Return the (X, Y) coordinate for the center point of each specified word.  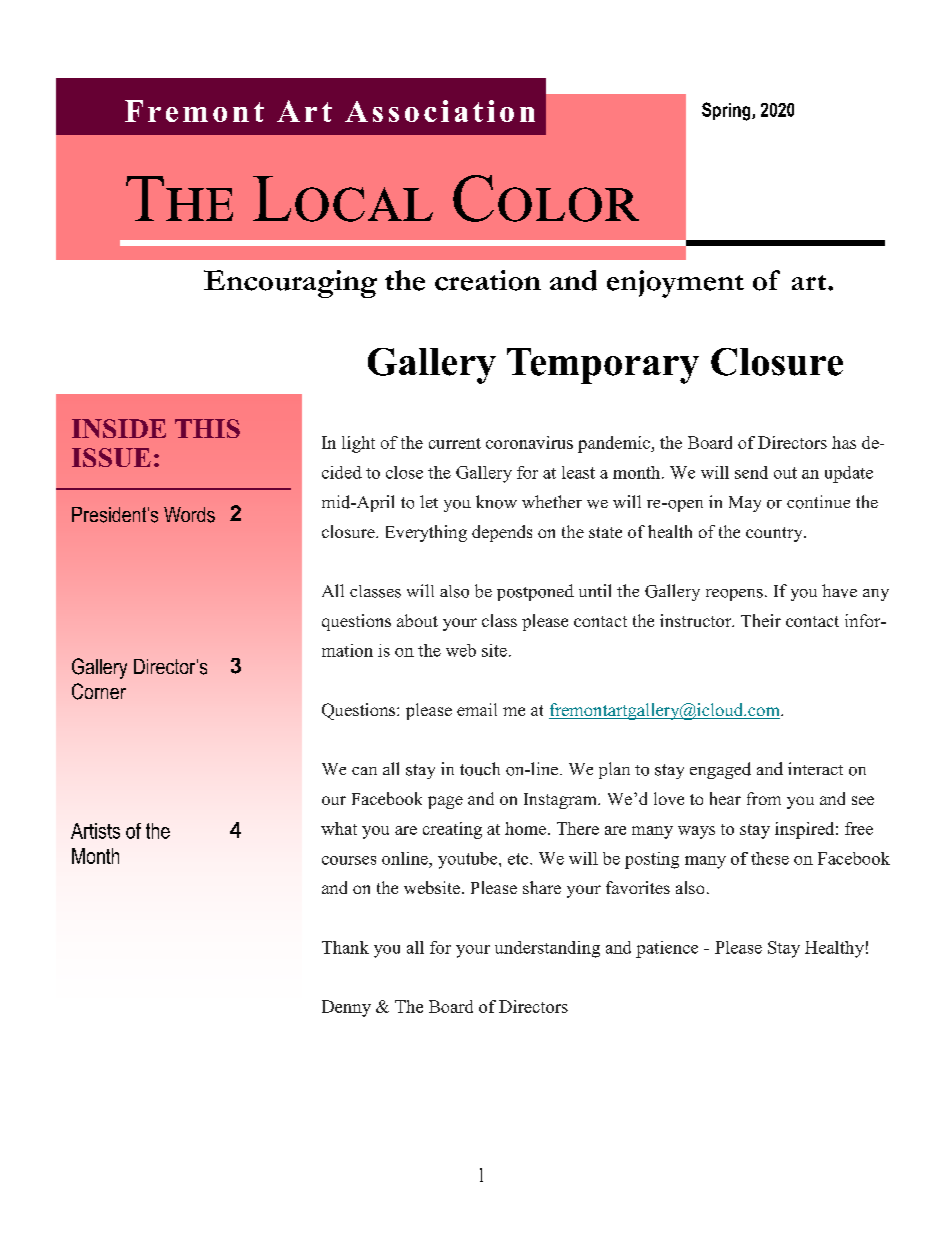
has (844, 442)
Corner (99, 691)
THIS (207, 428)
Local (343, 199)
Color (546, 198)
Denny (346, 1008)
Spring (727, 111)
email (477, 709)
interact (815, 768)
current (455, 443)
